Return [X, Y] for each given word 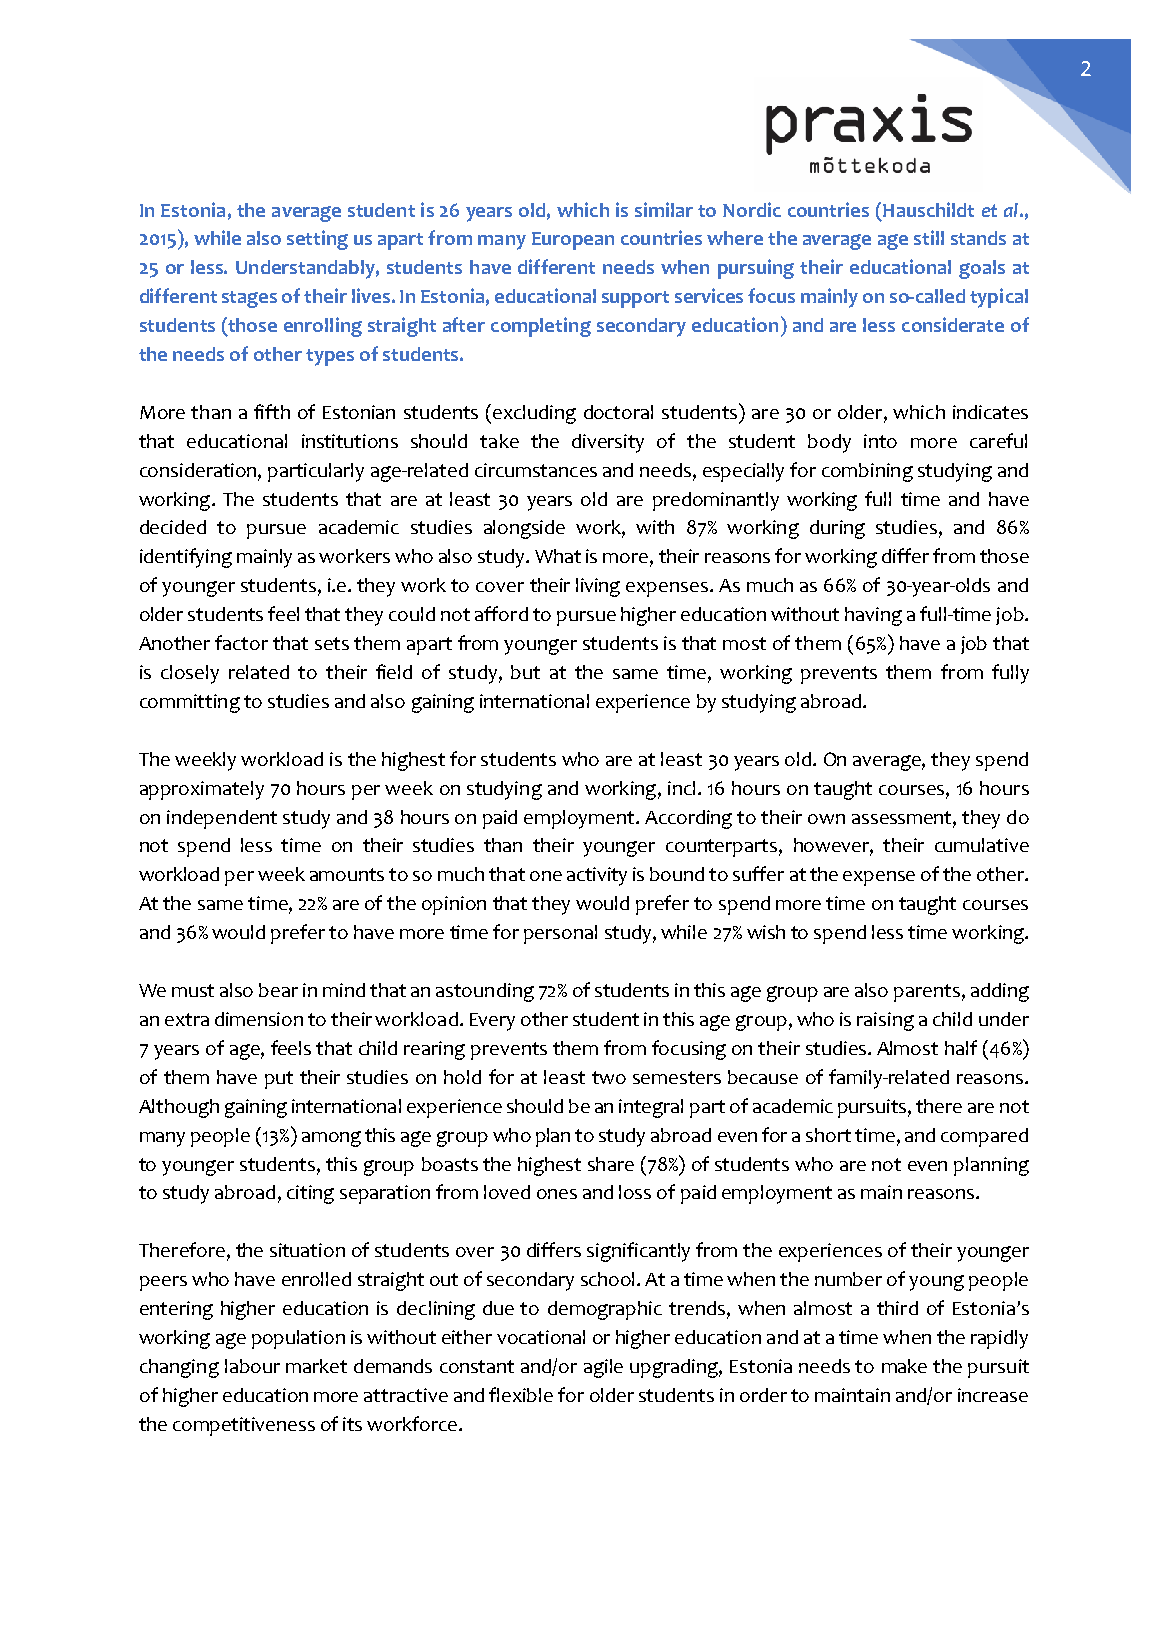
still [929, 237]
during [837, 529]
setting [317, 240]
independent [222, 819]
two [609, 1077]
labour [252, 1366]
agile [603, 1368]
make [904, 1366]
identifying [186, 558]
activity [597, 876]
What [558, 556]
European [573, 241]
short [828, 1135]
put [279, 1080]
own [826, 819]
